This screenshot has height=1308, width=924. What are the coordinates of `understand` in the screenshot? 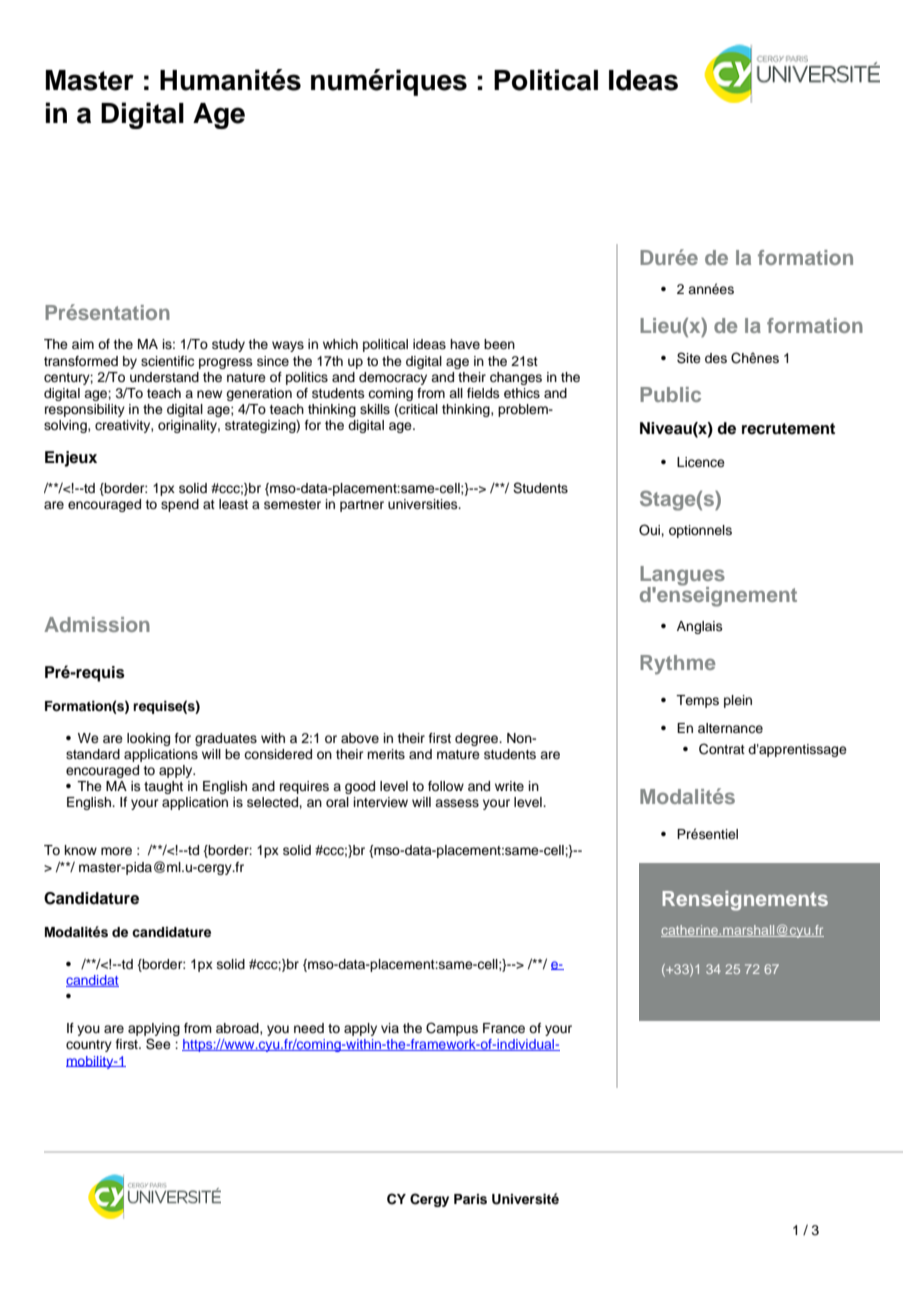 It's located at (164, 377).
